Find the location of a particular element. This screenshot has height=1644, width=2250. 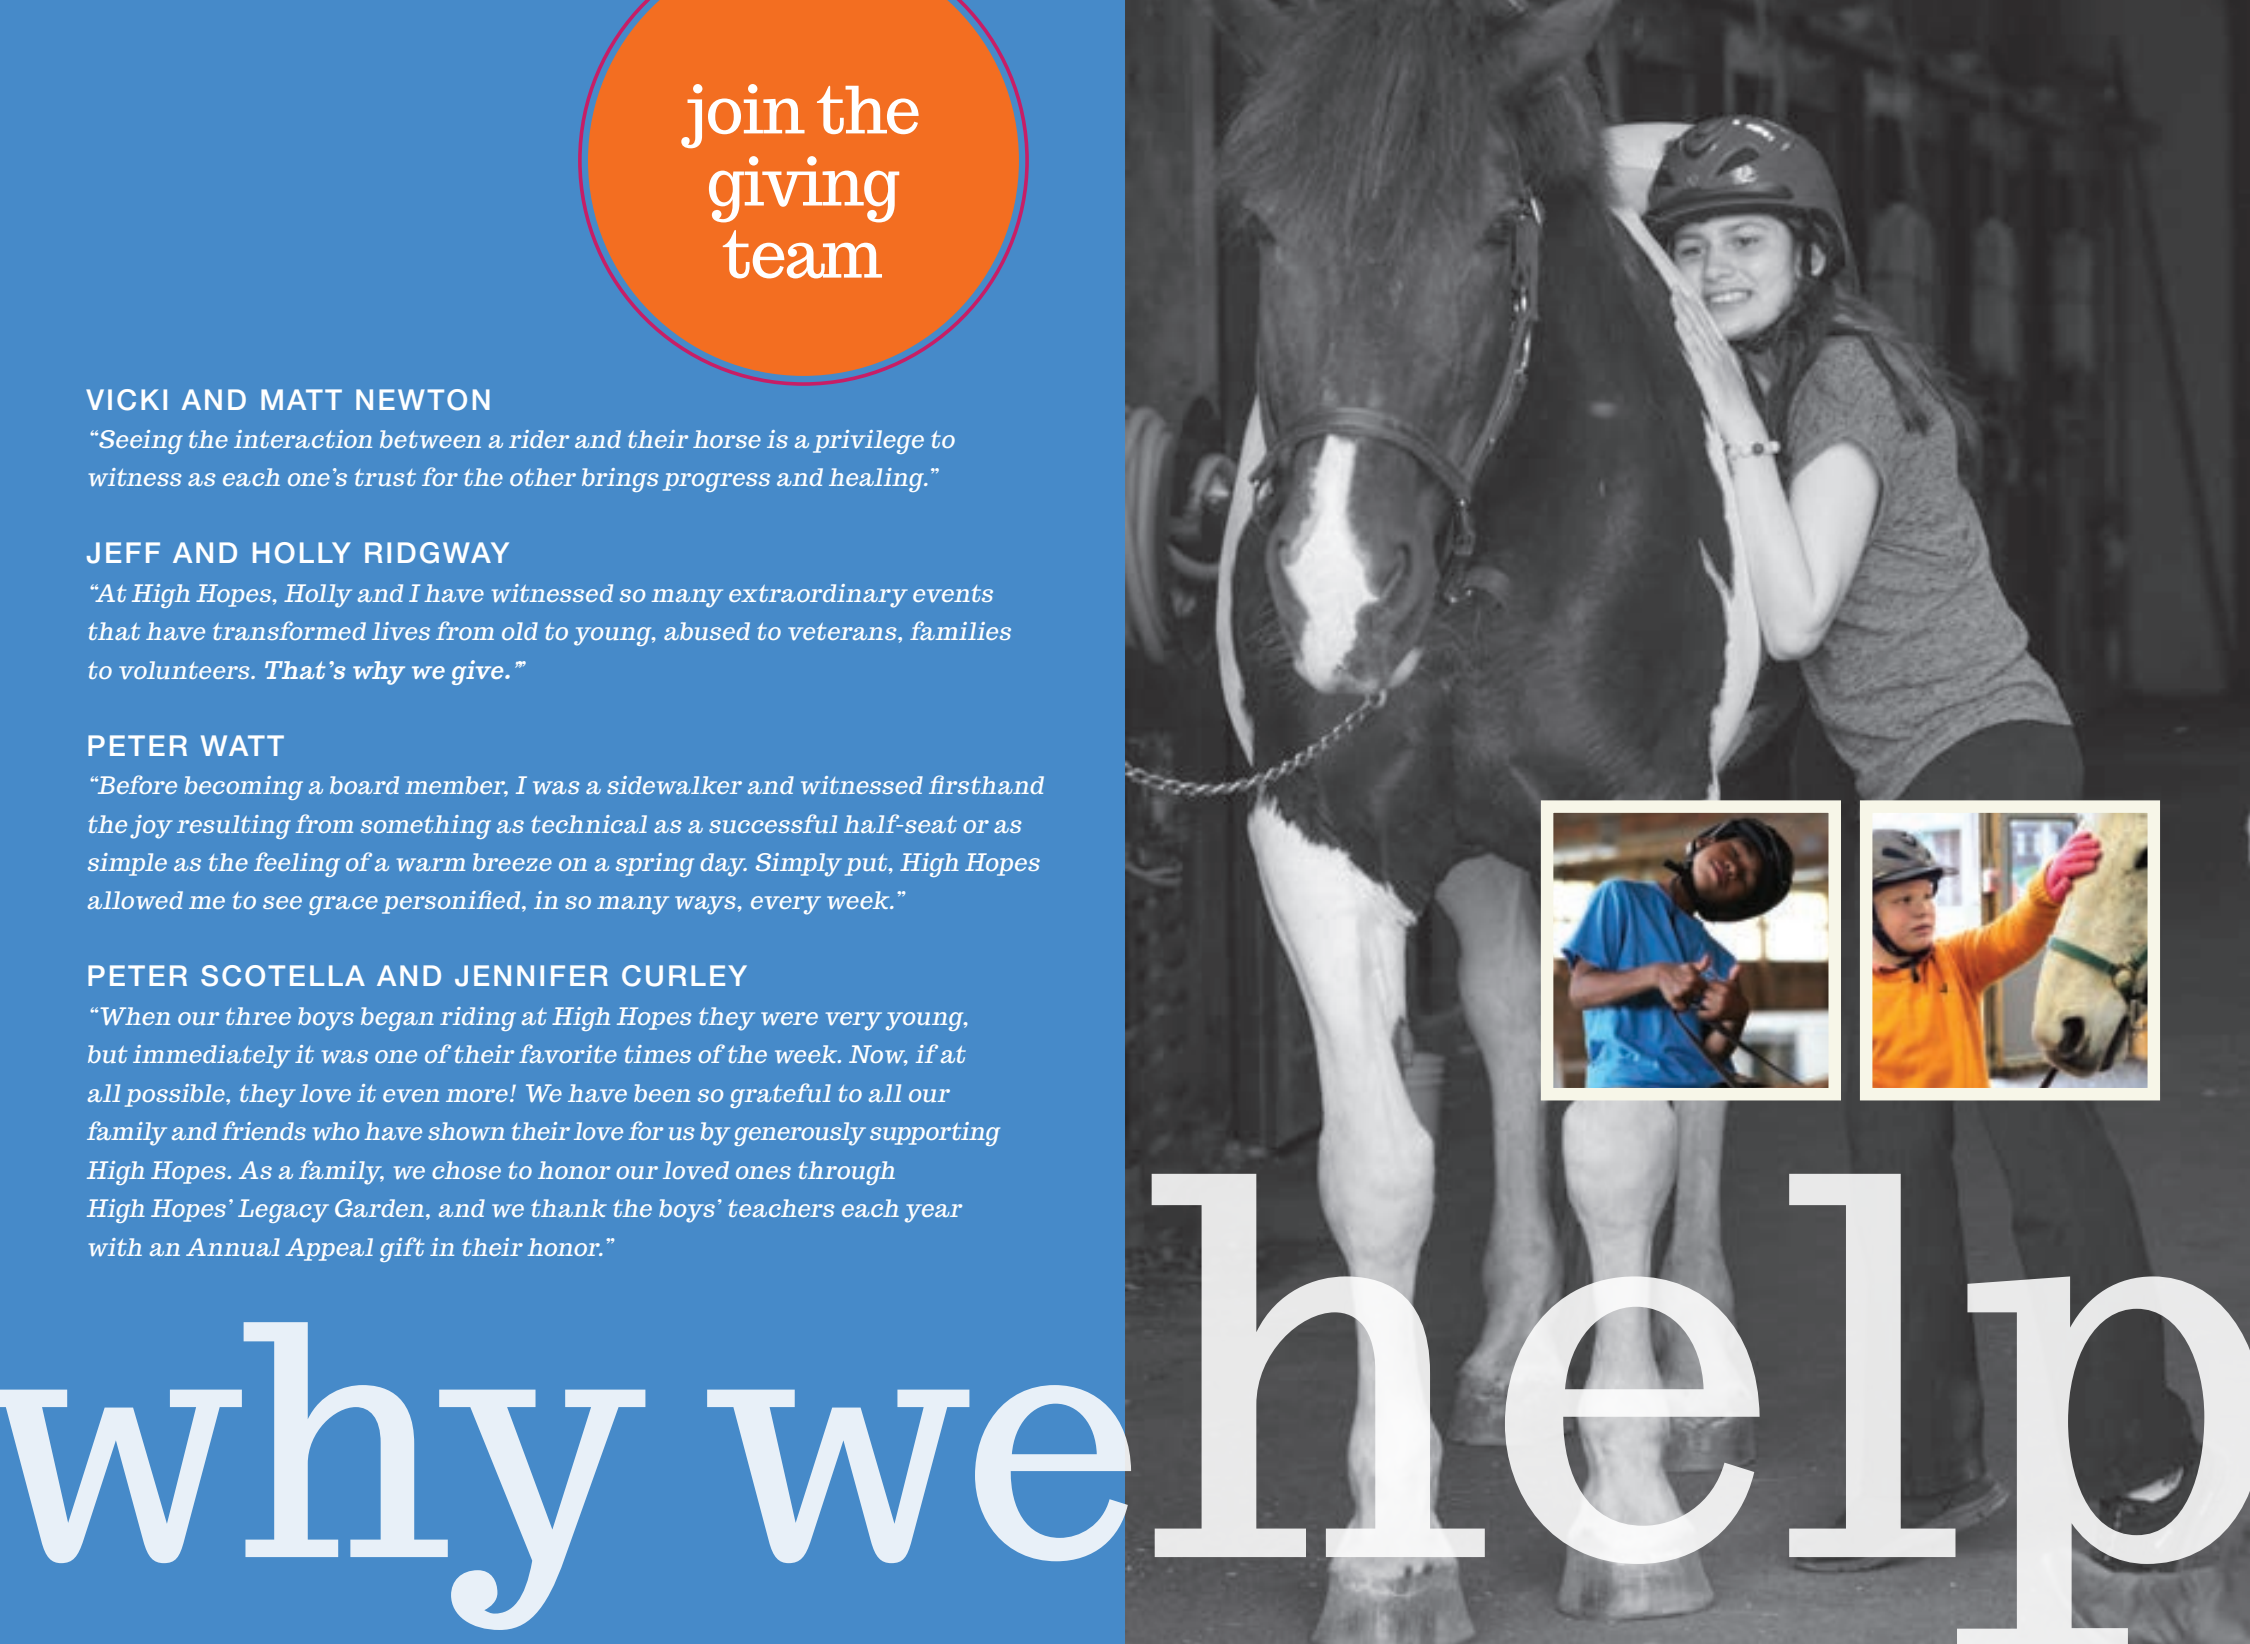

NEWTON is located at coordinates (423, 400).
